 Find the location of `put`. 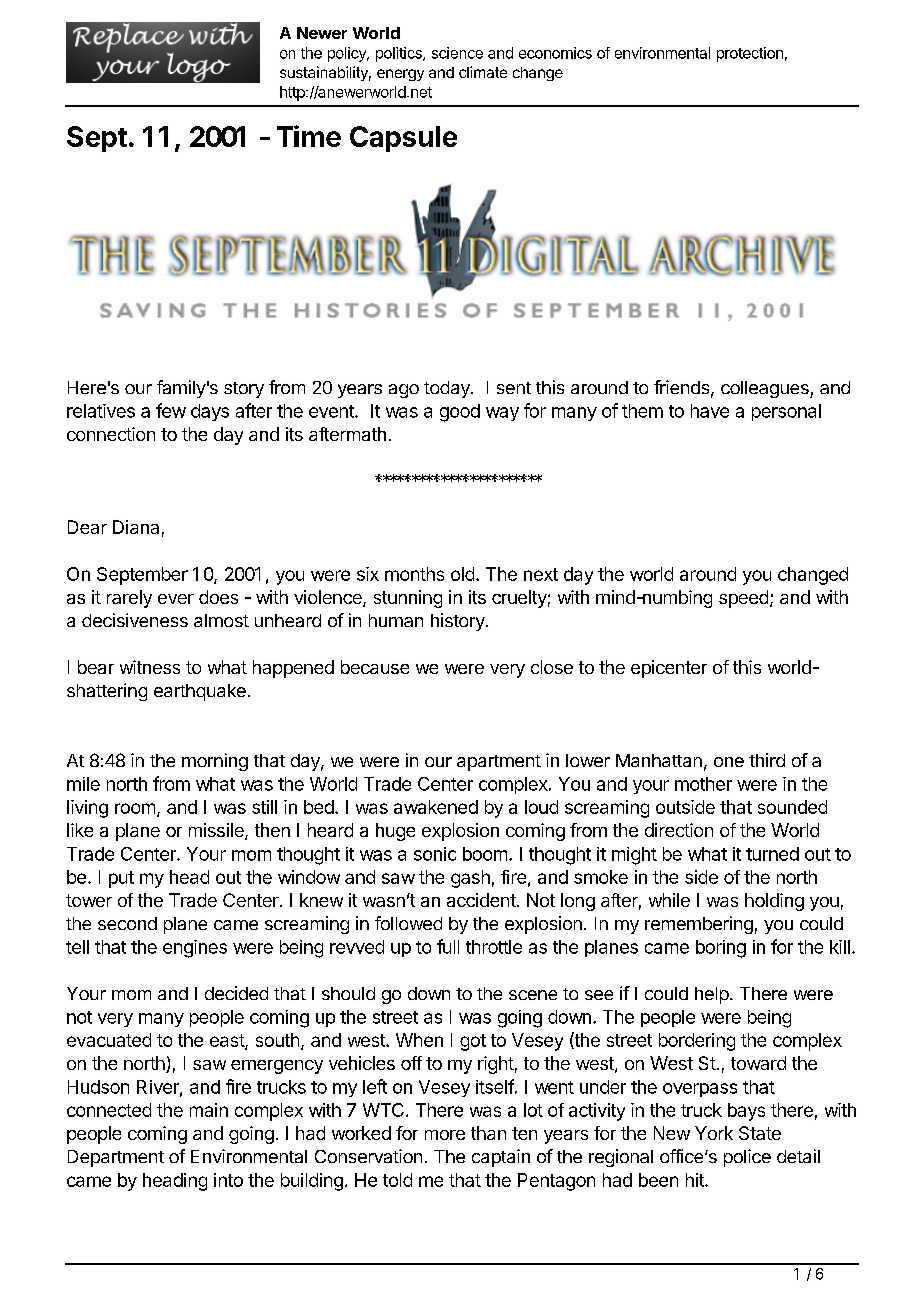

put is located at coordinates (121, 879).
